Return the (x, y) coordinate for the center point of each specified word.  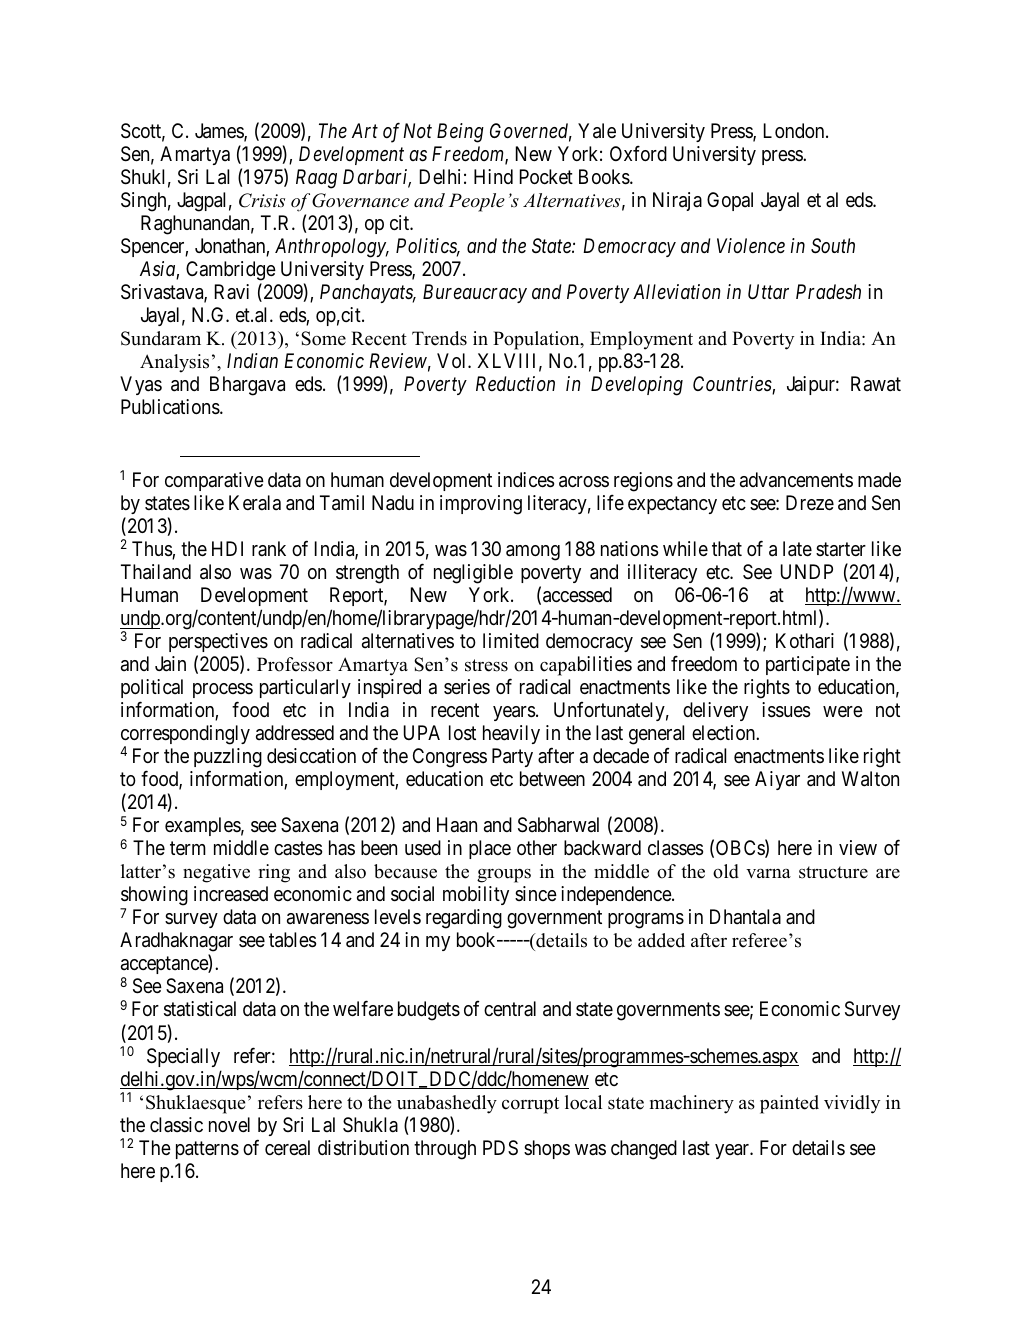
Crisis (262, 200)
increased (231, 894)
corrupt (530, 1105)
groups (504, 876)
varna (768, 873)
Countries (733, 385)
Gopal (730, 201)
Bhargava (247, 386)
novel (229, 1124)
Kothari (805, 641)
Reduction (515, 383)
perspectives (218, 642)
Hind (493, 176)
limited (511, 640)
